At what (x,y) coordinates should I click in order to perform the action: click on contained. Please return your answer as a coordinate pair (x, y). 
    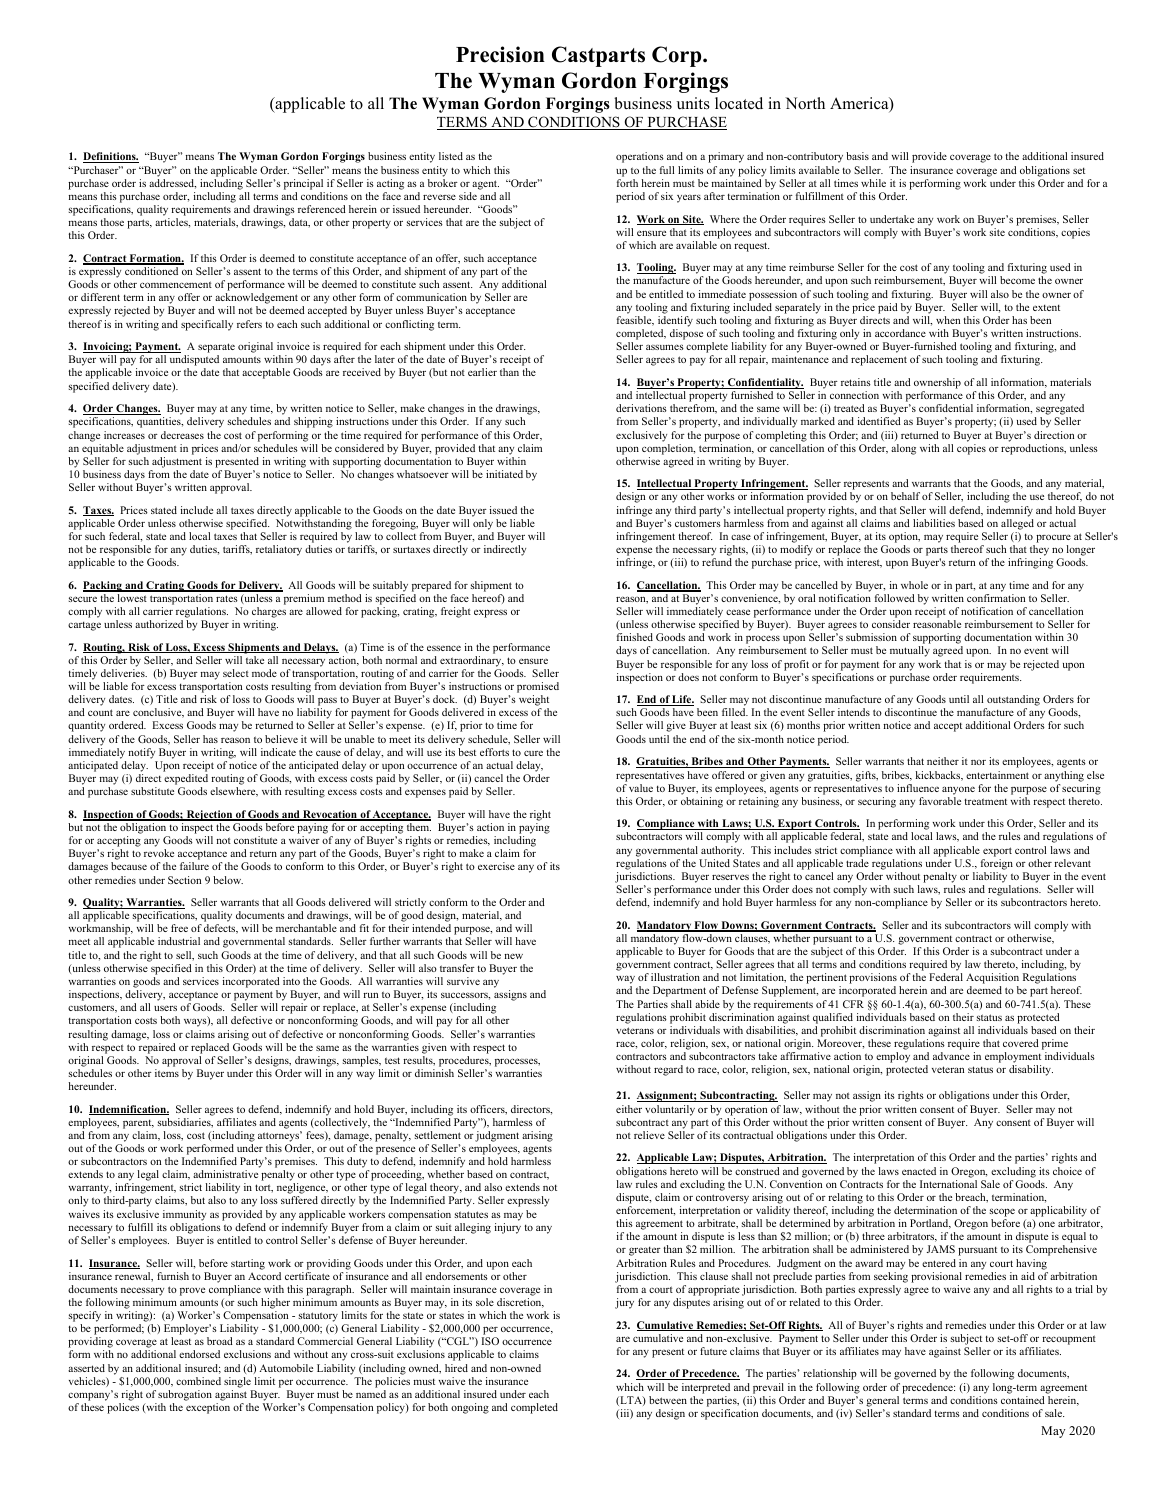
    Looking at the image, I should click on (1023, 1400).
